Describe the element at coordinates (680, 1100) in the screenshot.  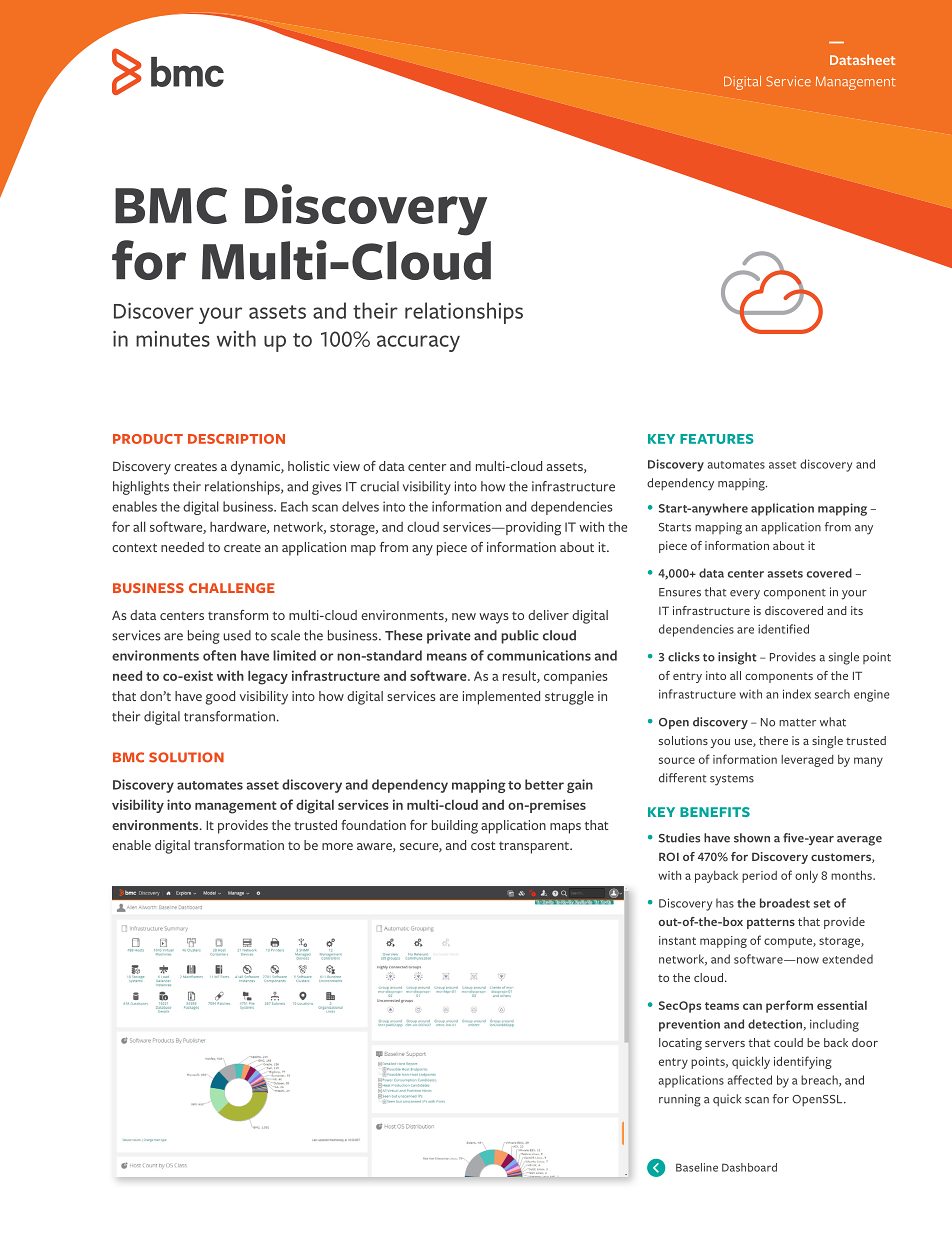
I see `running` at that location.
